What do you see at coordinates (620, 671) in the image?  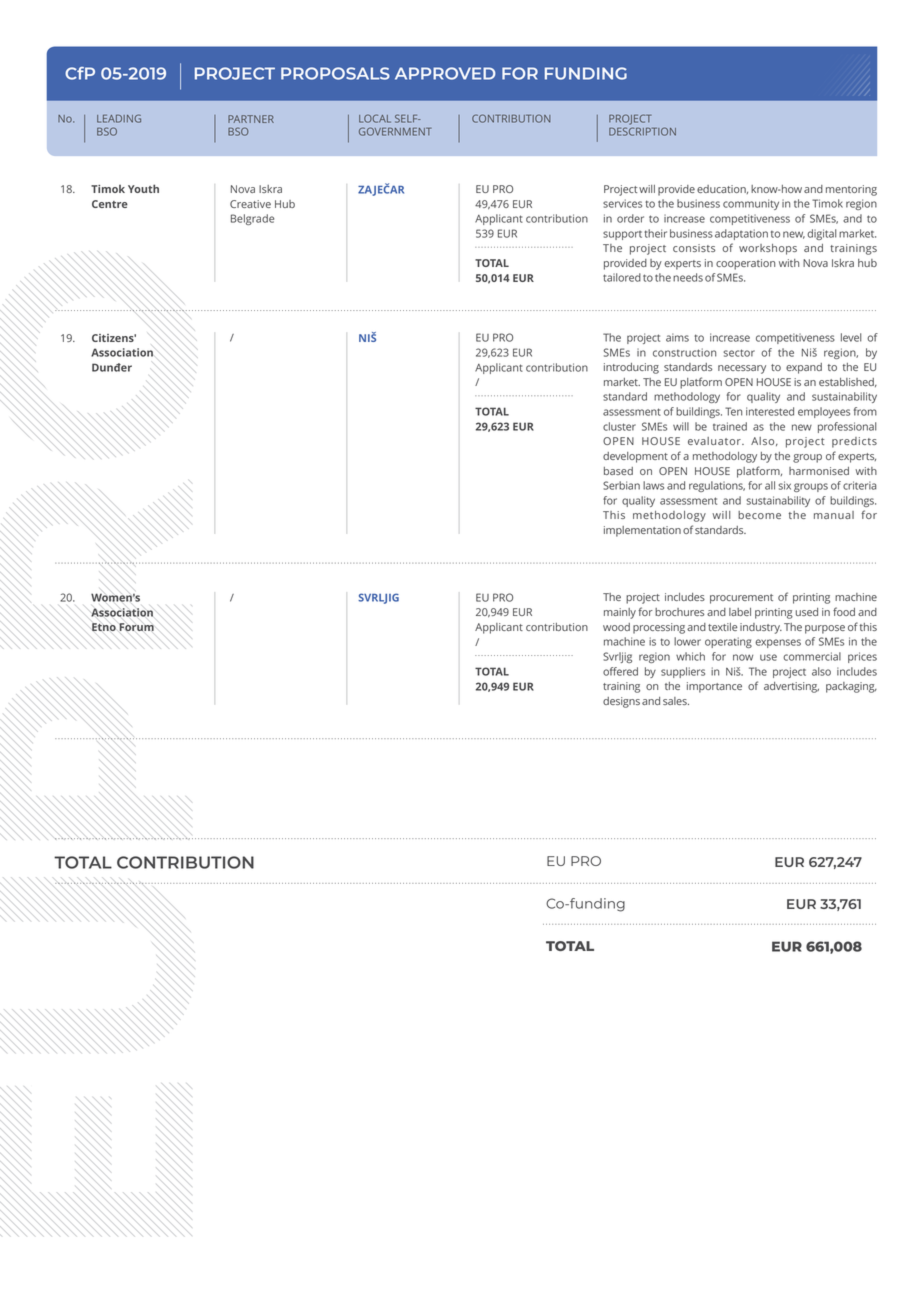 I see `offered` at bounding box center [620, 671].
